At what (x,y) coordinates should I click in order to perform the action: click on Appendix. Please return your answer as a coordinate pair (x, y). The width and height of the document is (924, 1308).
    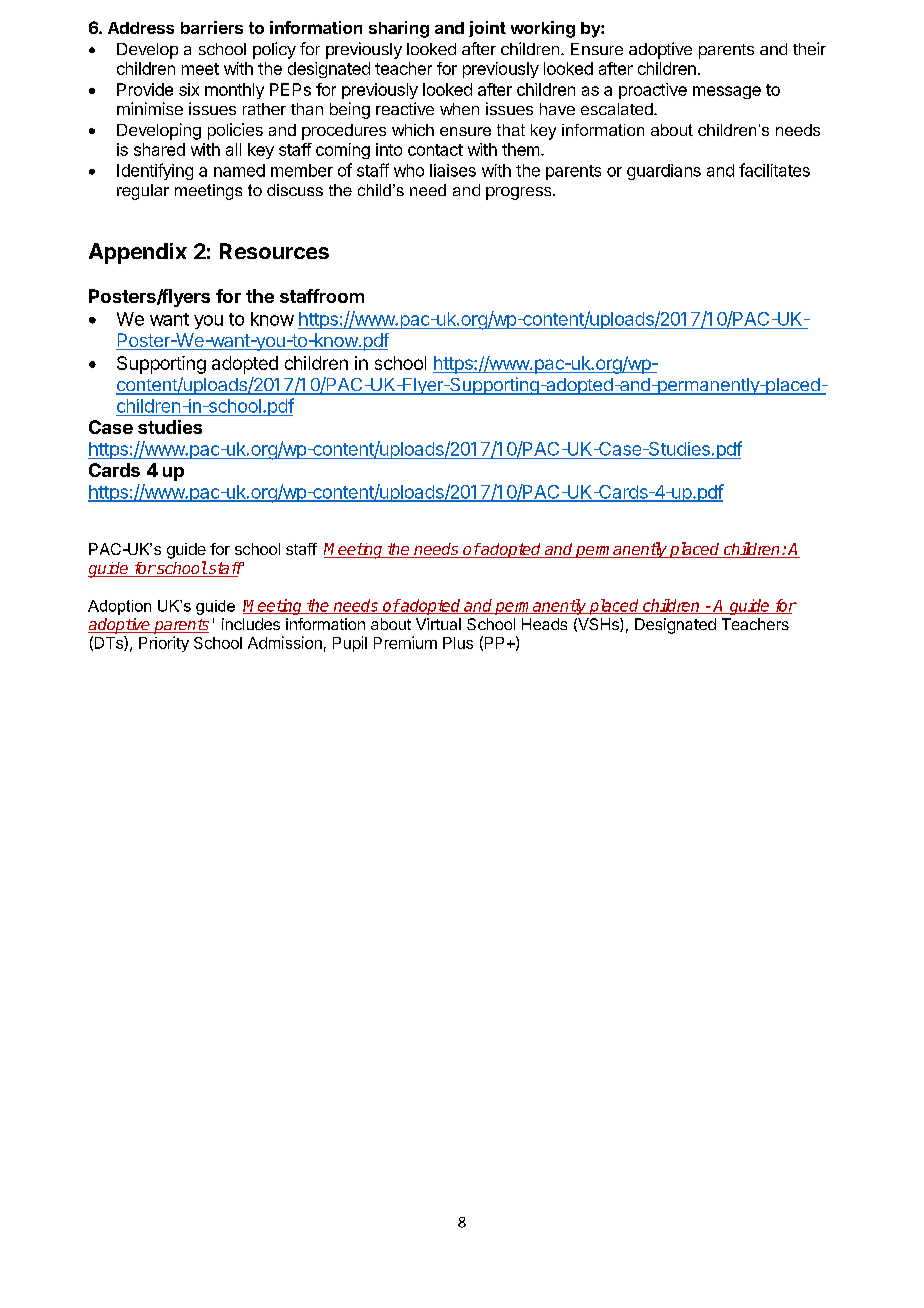
    Looking at the image, I should click on (138, 253).
